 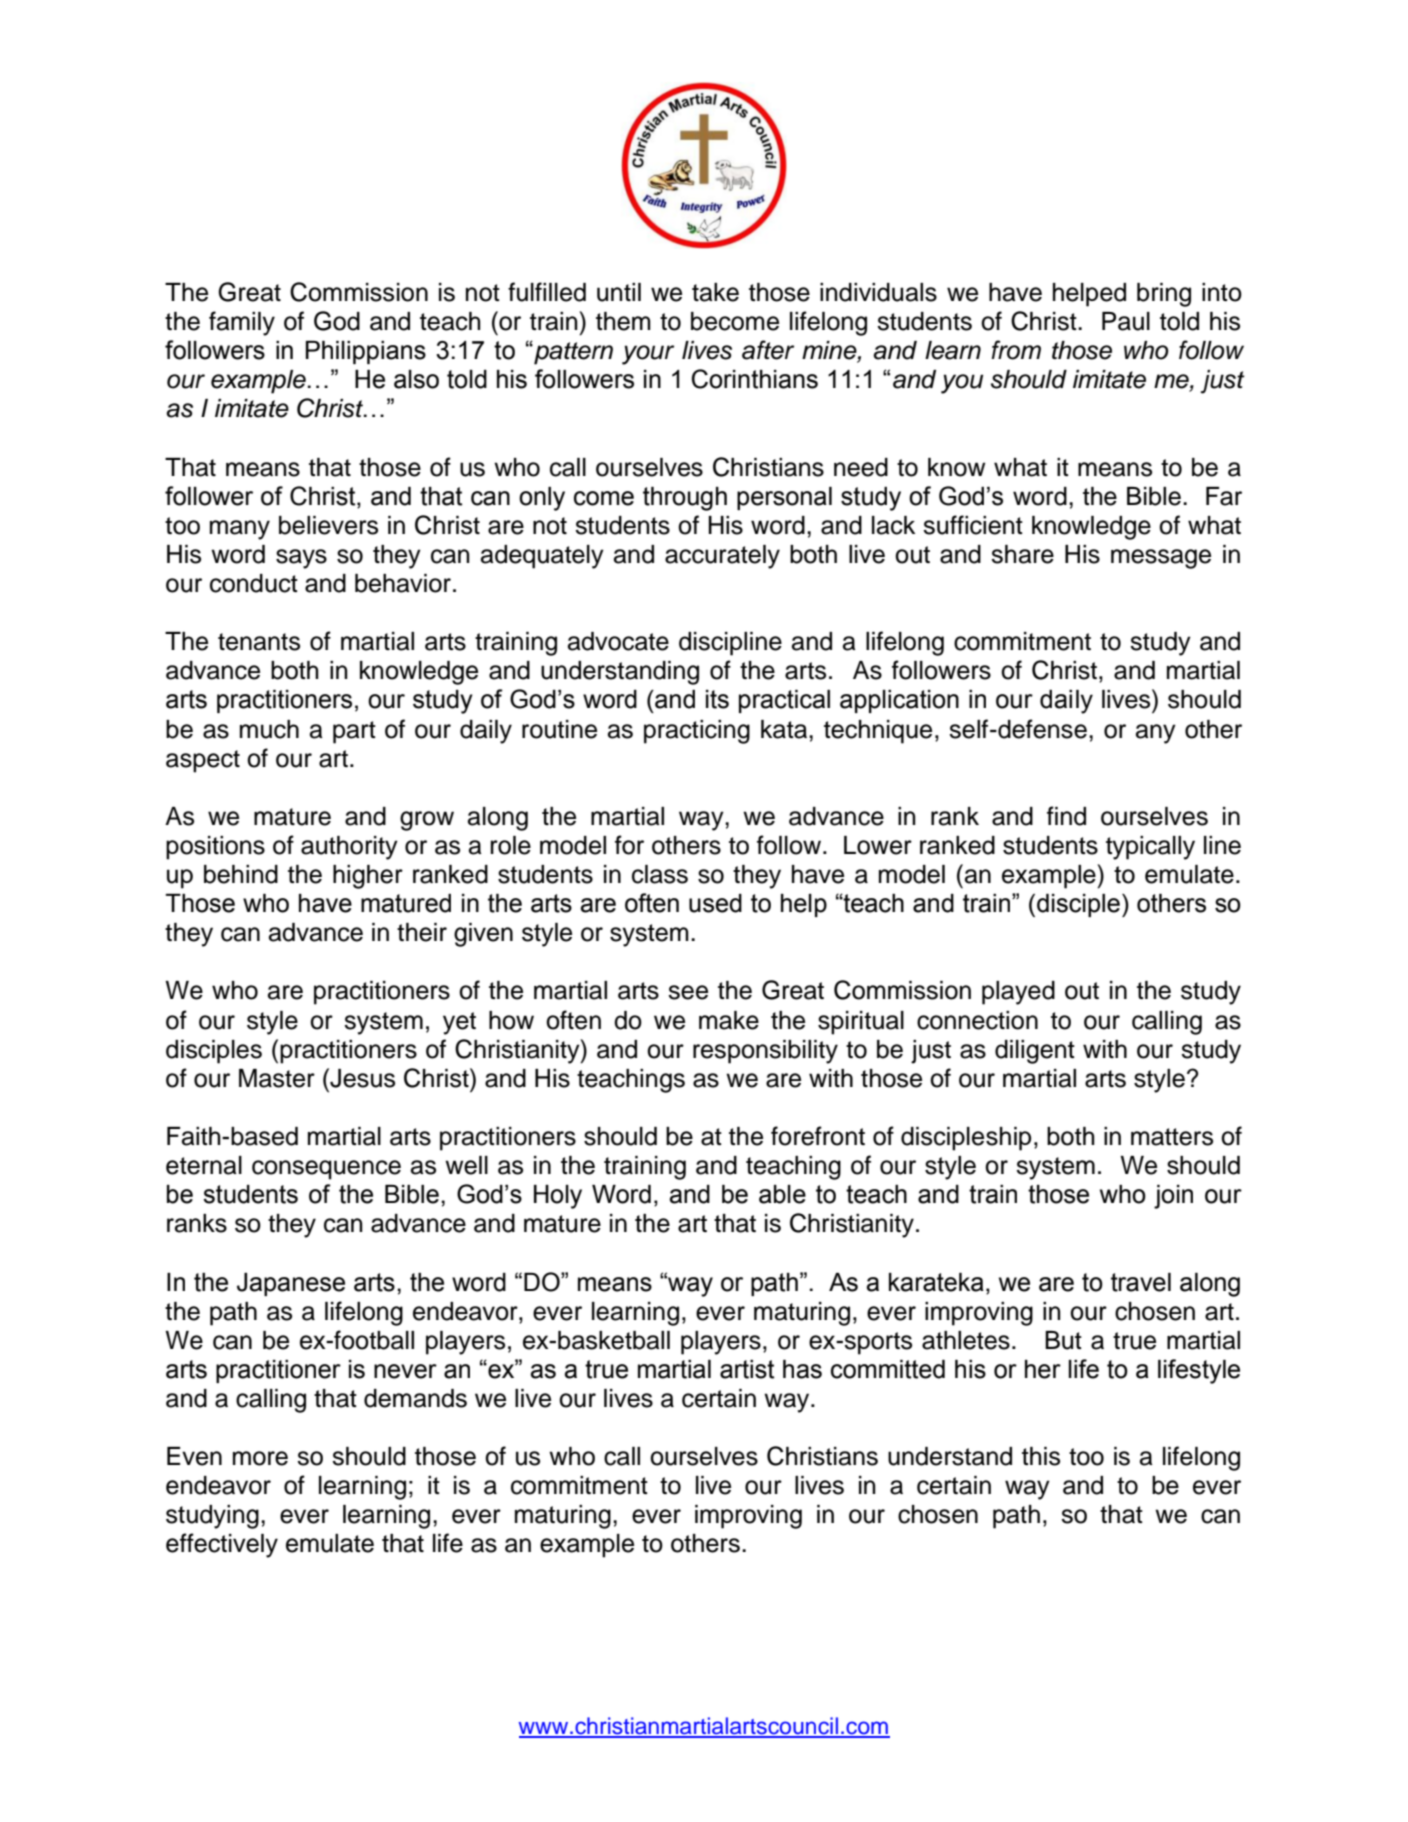 I want to click on Paul, so click(x=1126, y=321).
